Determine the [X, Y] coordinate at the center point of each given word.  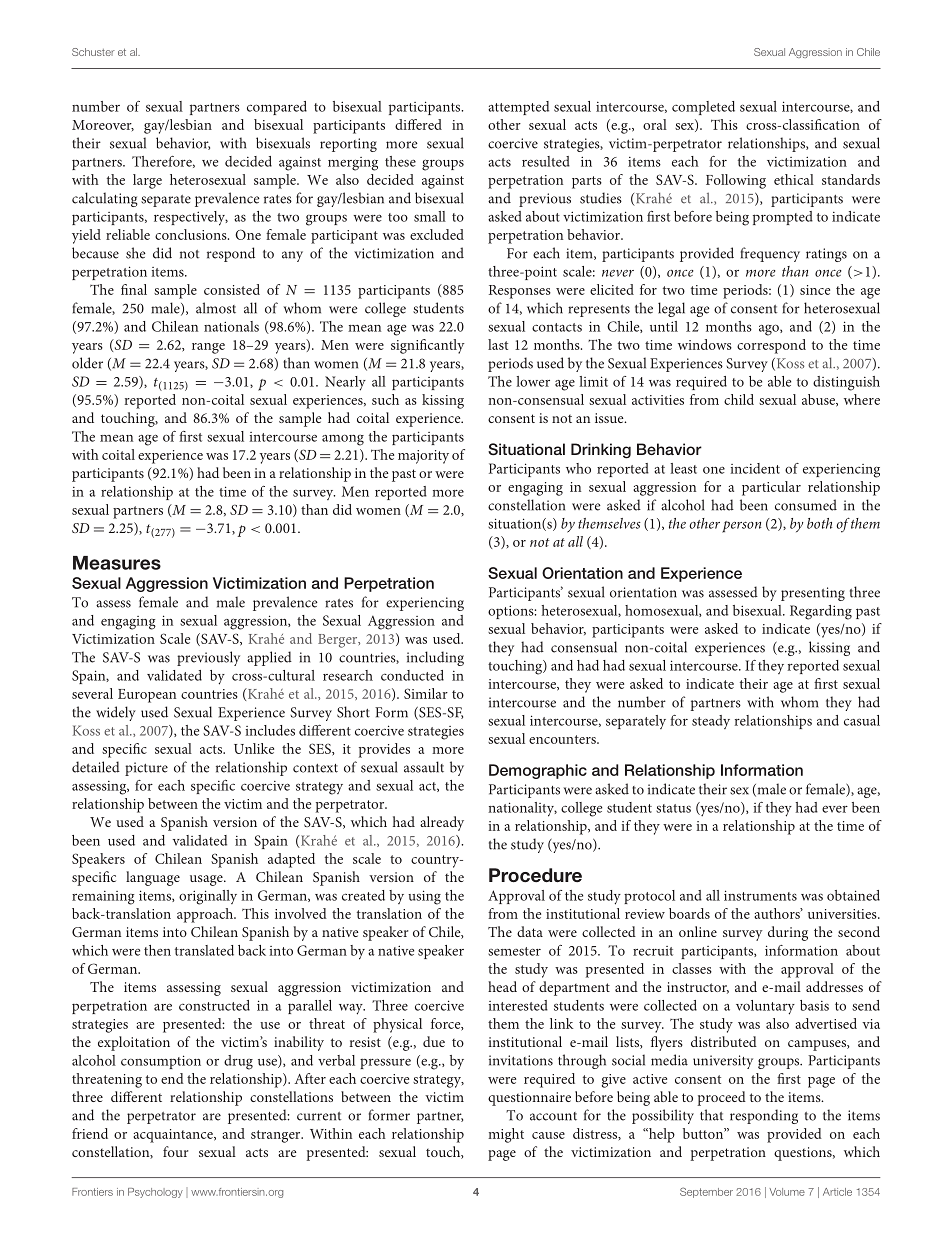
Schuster [93, 52]
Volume [787, 1192]
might [506, 1135]
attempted [518, 108]
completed [703, 108]
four [175, 1151]
